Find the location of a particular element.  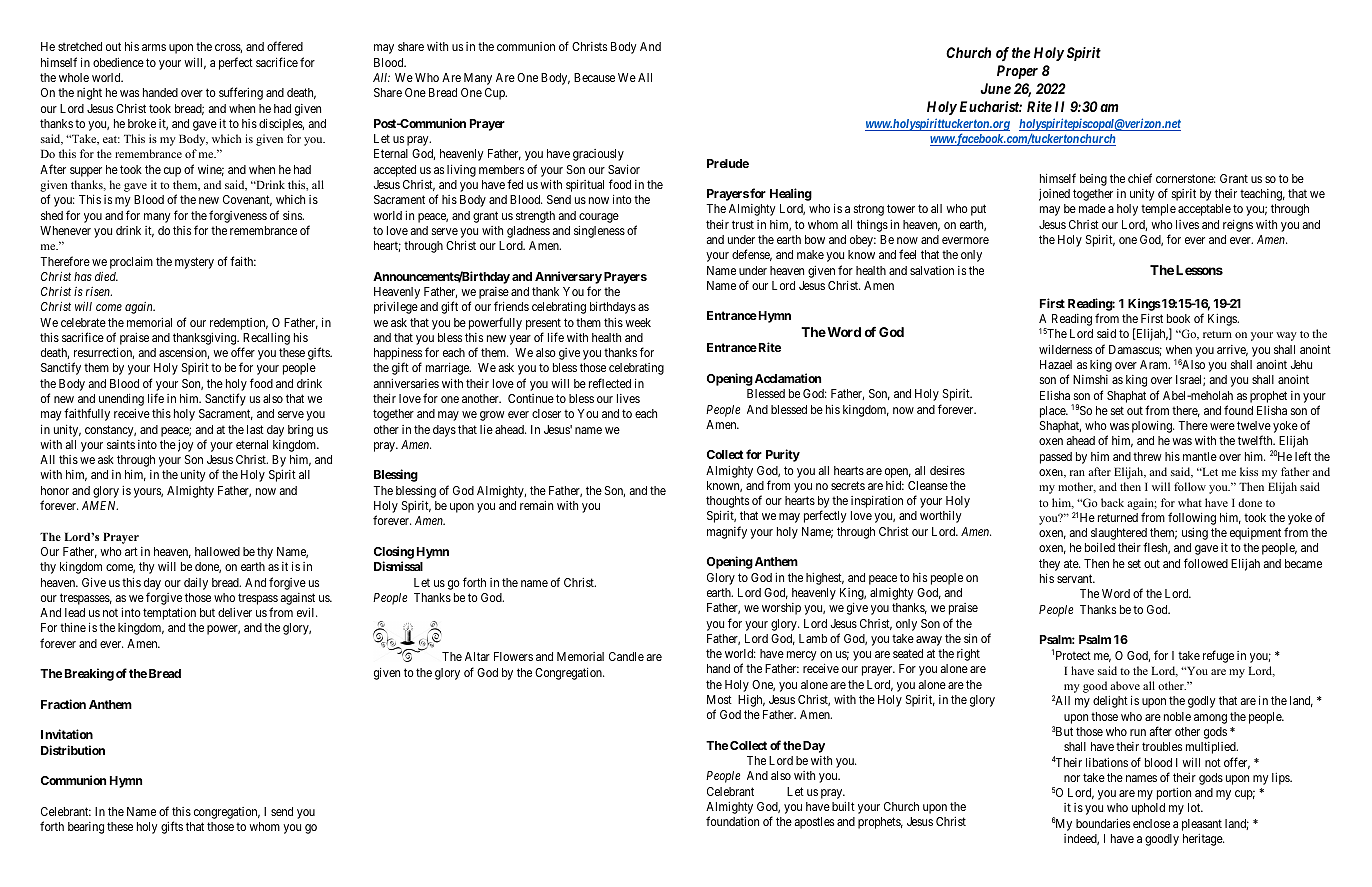

joy is located at coordinates (185, 446).
